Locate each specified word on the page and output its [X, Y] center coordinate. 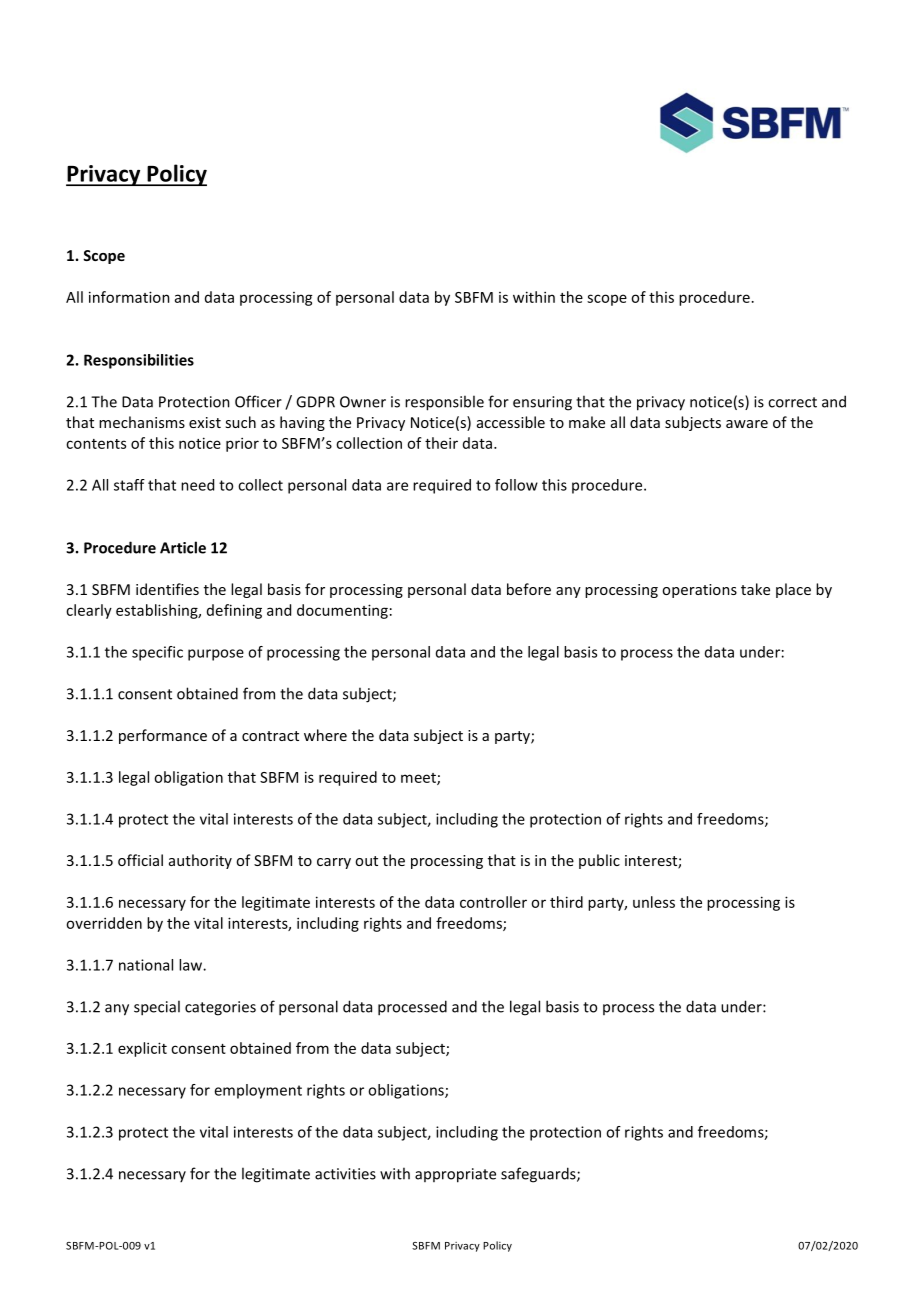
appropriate [455, 1175]
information [129, 297]
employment [258, 1091]
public [599, 861]
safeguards [539, 1175]
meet [419, 779]
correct [792, 402]
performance [163, 736]
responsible [444, 403]
